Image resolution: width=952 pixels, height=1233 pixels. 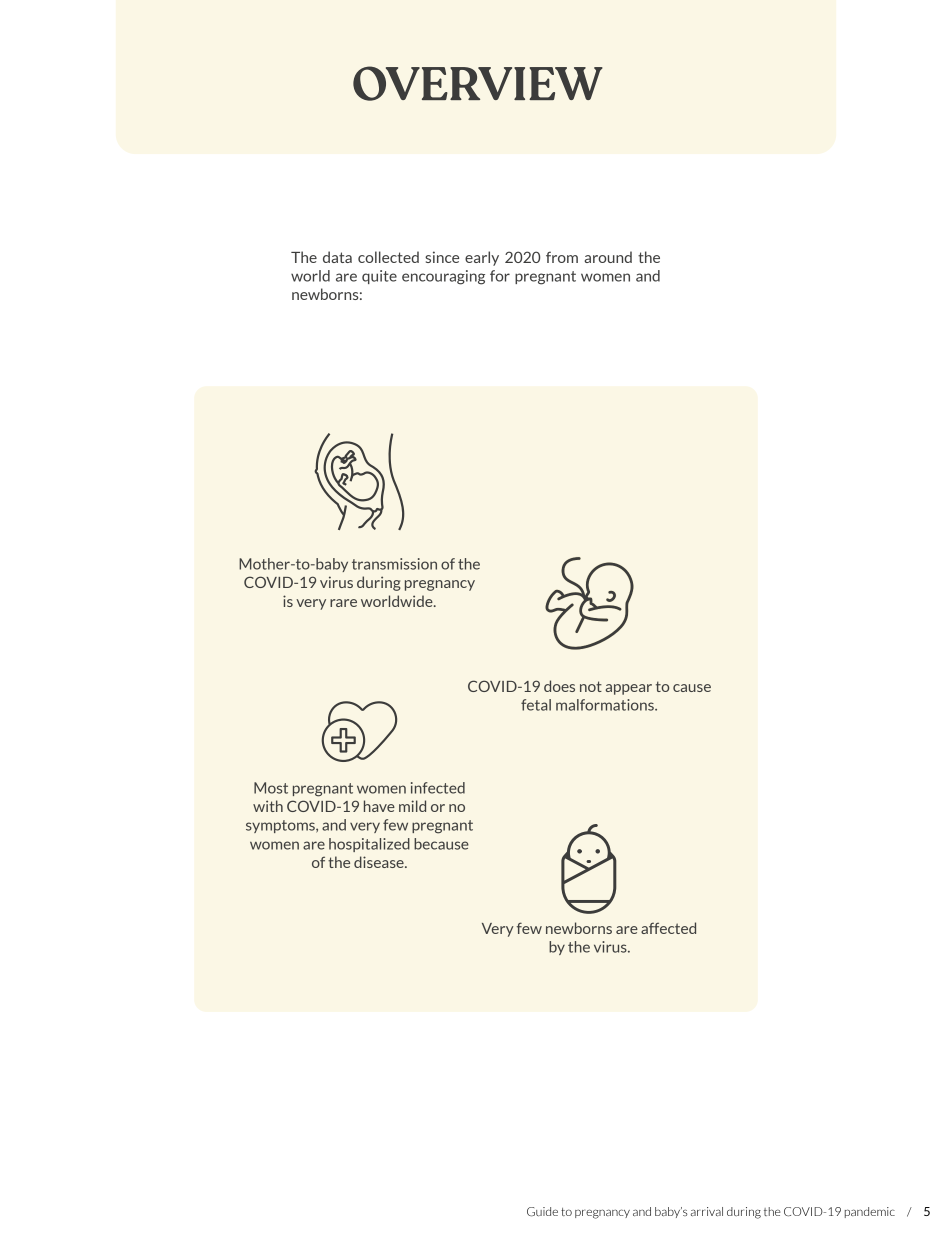 I want to click on appear, so click(x=629, y=689).
